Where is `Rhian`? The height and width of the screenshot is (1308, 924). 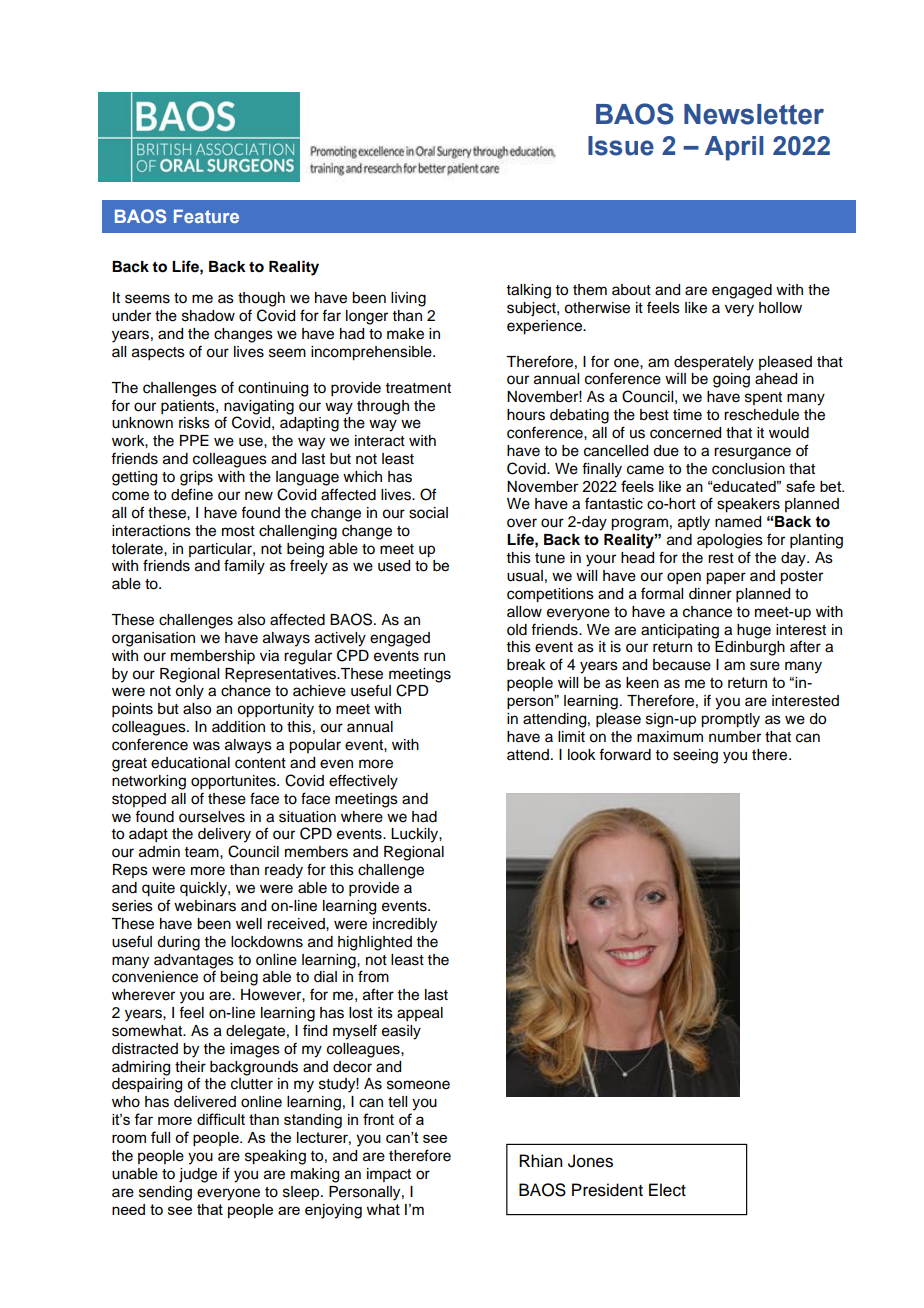
Rhian is located at coordinates (540, 1161).
